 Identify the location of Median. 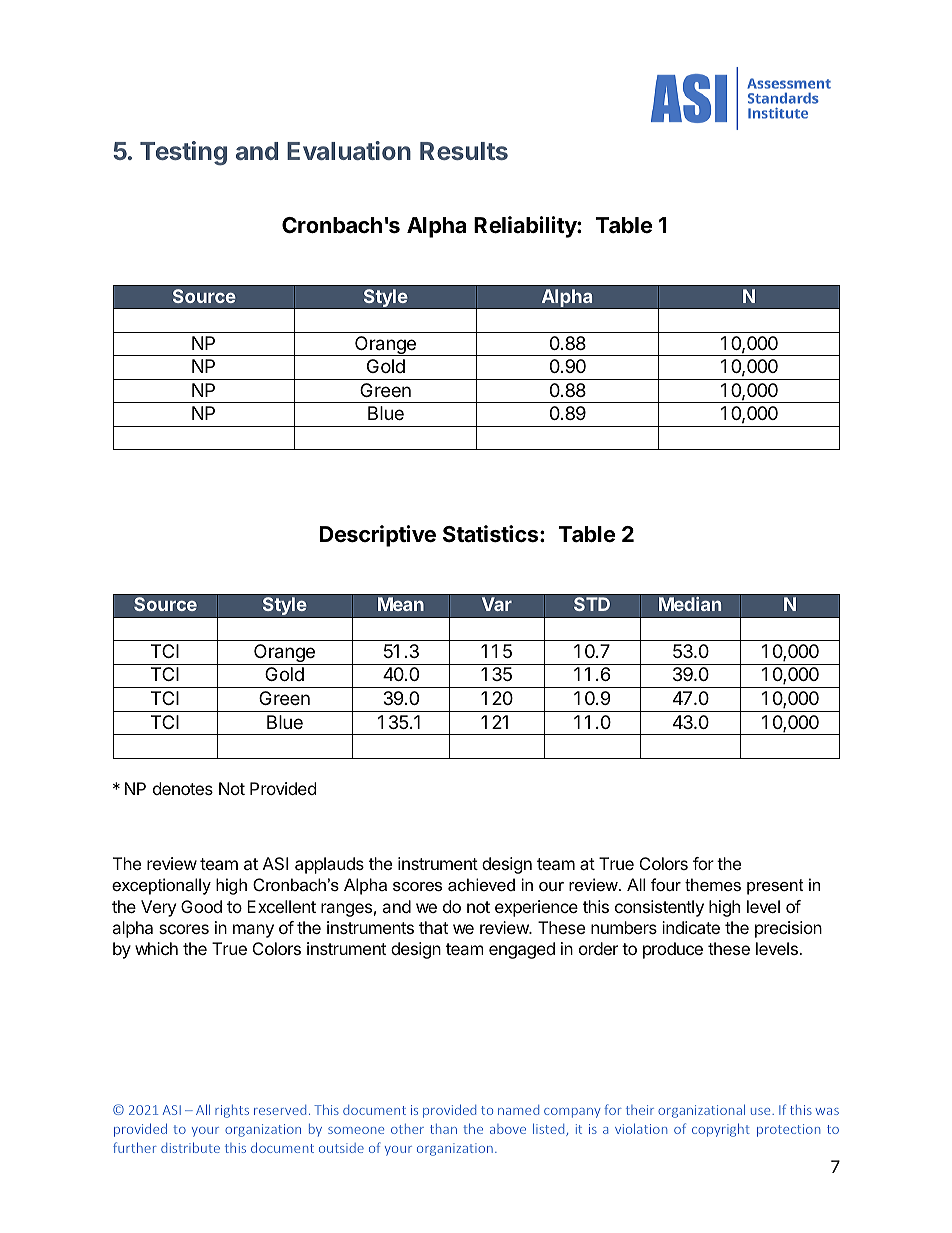
(690, 604).
